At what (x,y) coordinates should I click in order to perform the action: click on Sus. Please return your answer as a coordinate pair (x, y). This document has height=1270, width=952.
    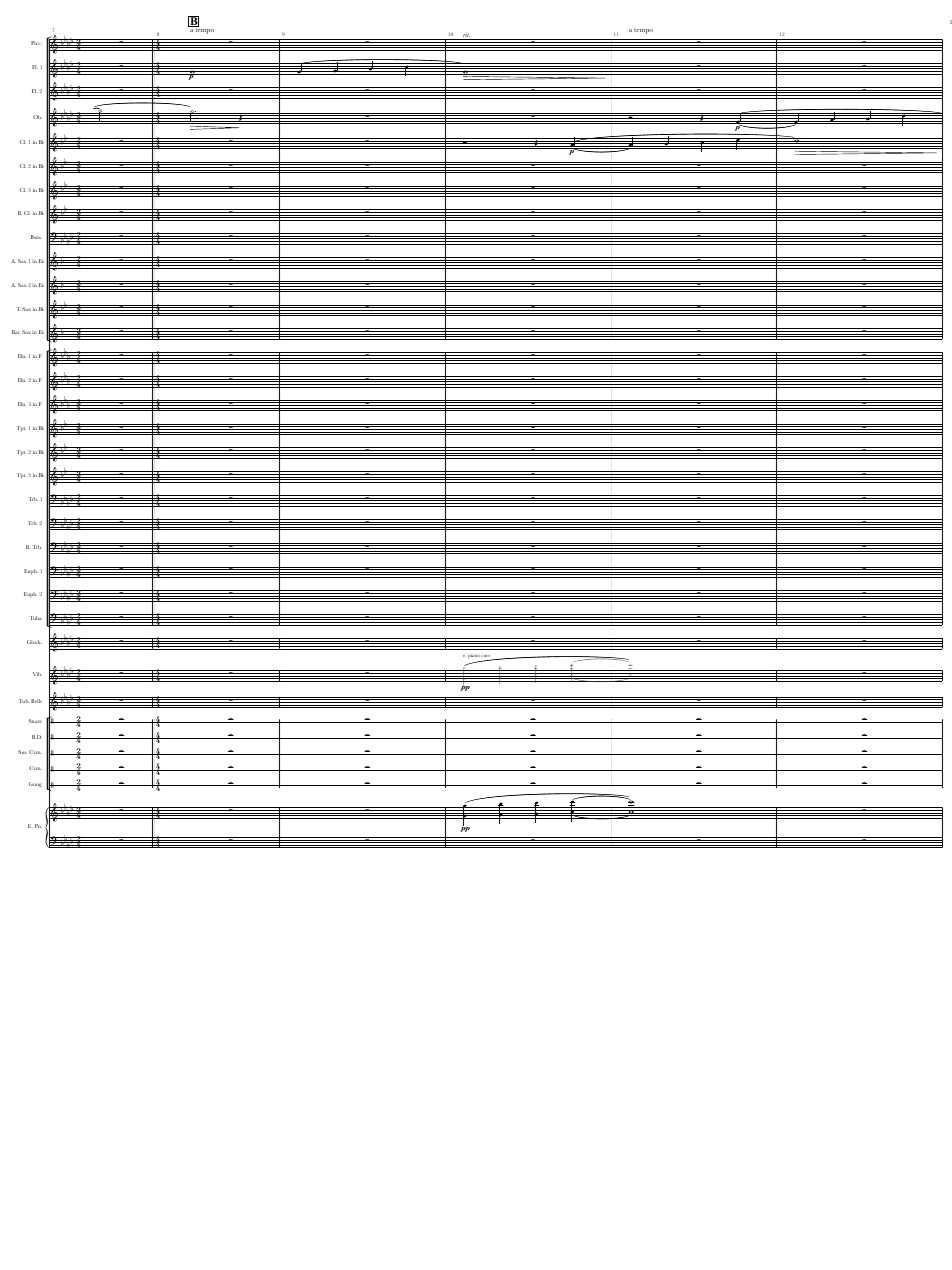
    Looking at the image, I should click on (22, 752).
